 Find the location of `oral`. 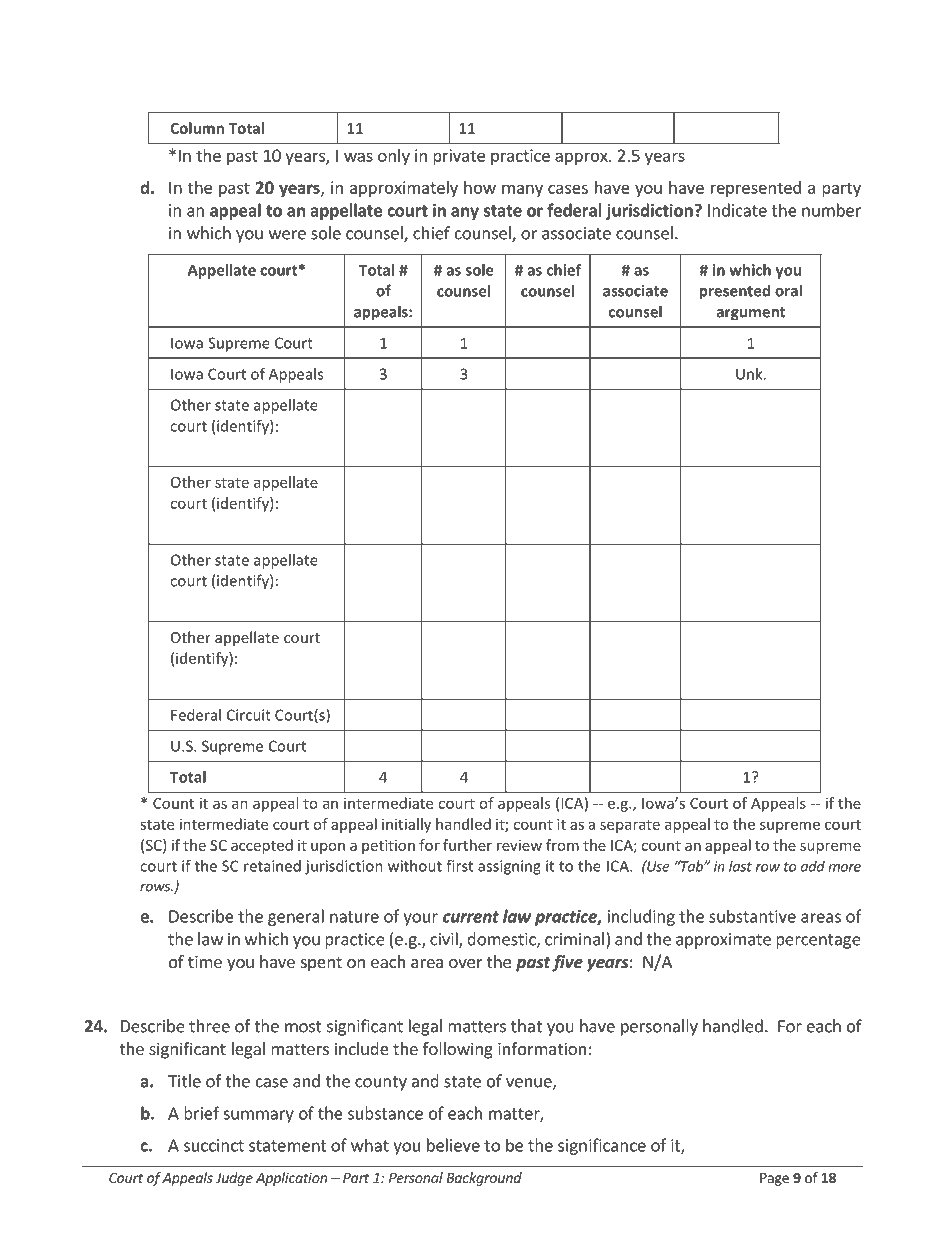

oral is located at coordinates (788, 290).
